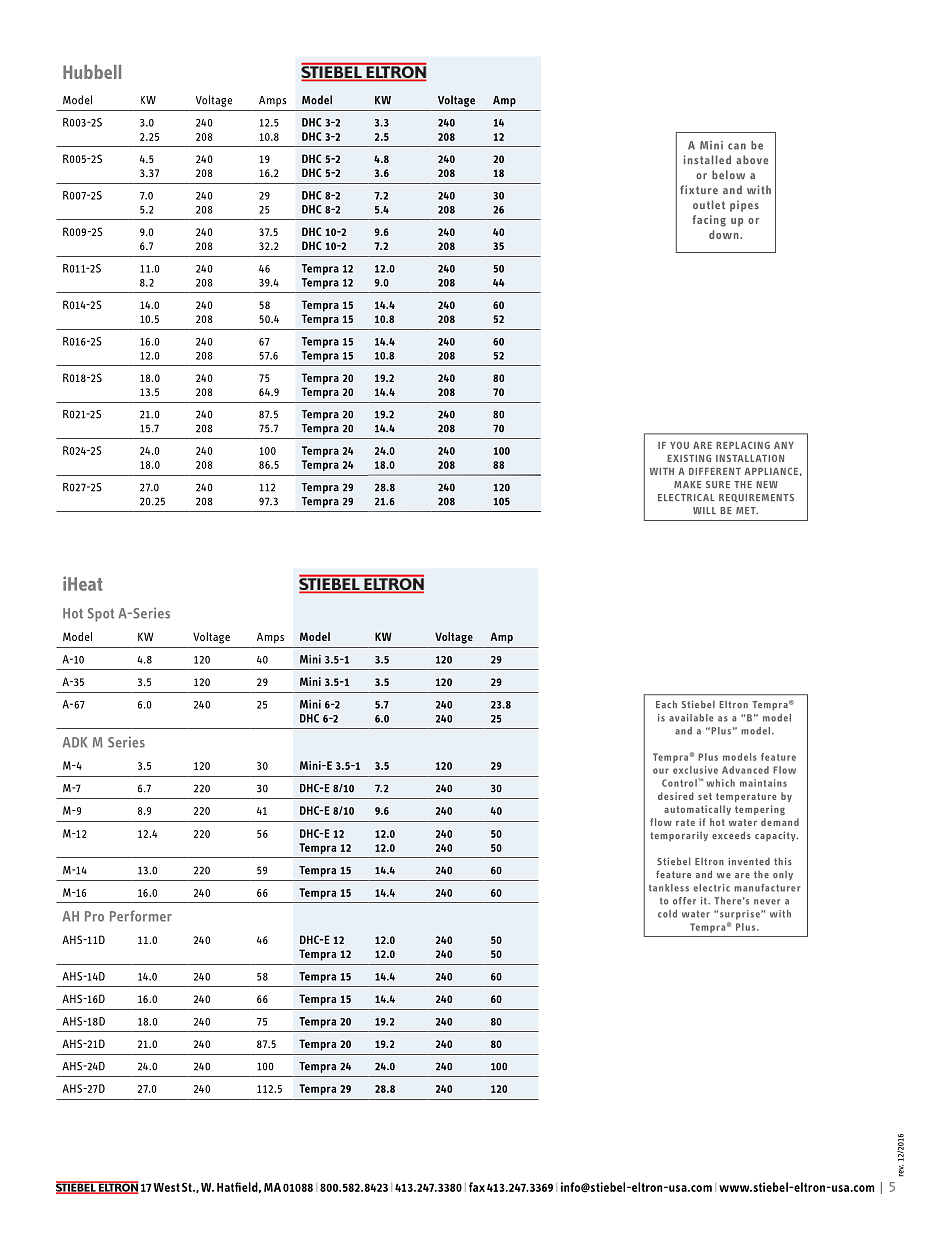 Image resolution: width=952 pixels, height=1233 pixels. Describe the element at coordinates (691, 718) in the screenshot. I see `available` at that location.
